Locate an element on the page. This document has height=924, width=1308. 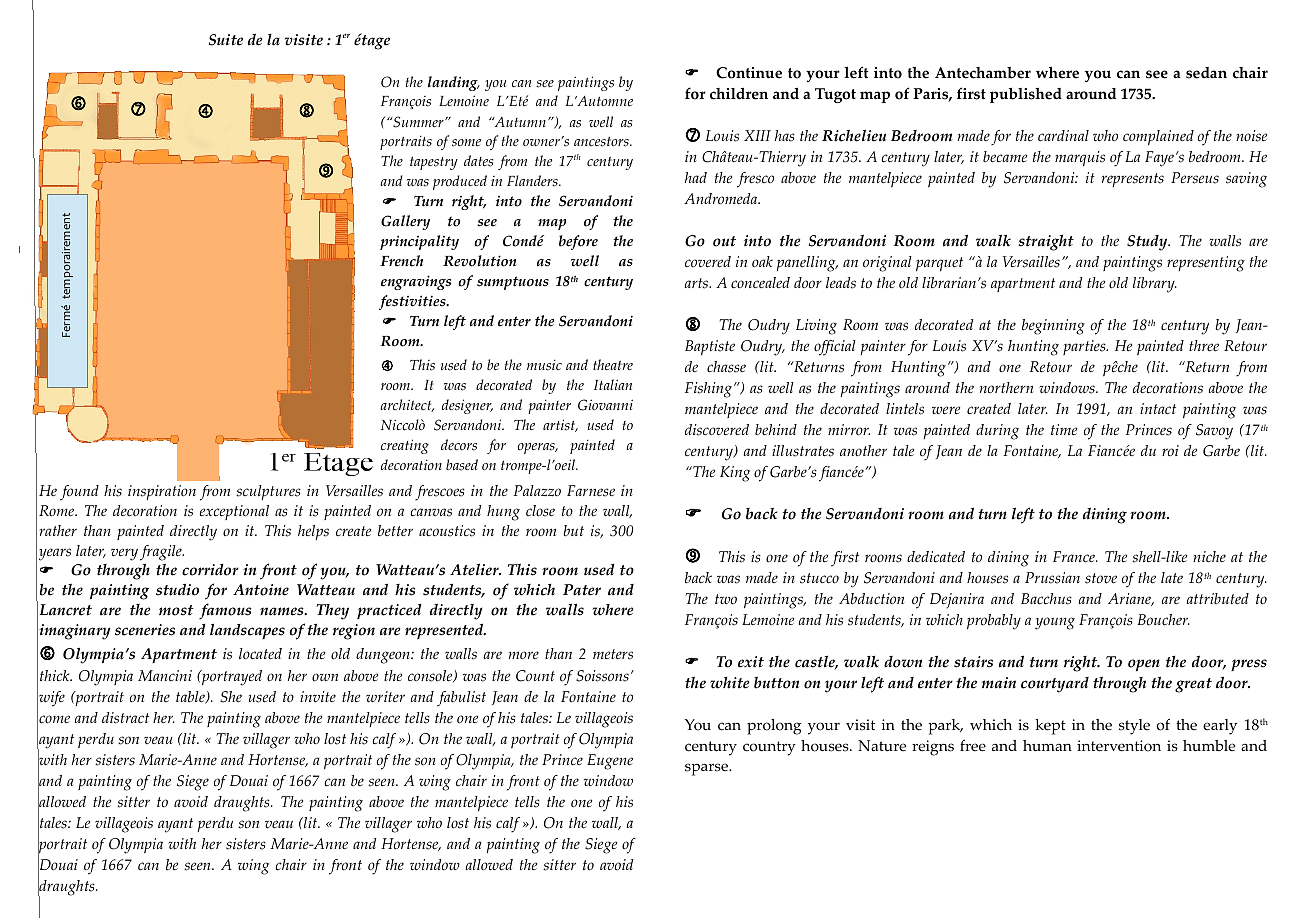
Suite is located at coordinates (226, 40).
